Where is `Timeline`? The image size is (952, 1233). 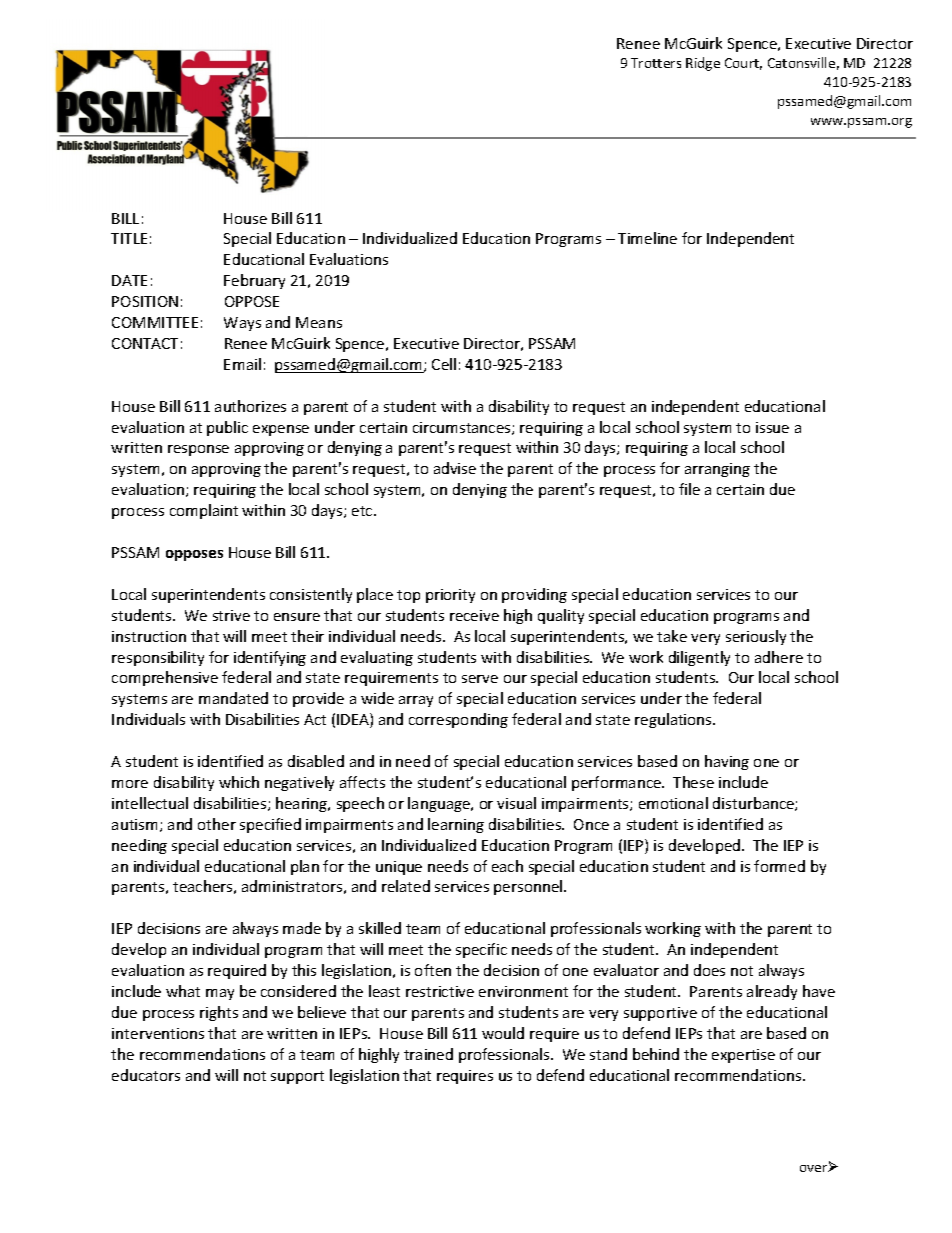
Timeline is located at coordinates (647, 238).
